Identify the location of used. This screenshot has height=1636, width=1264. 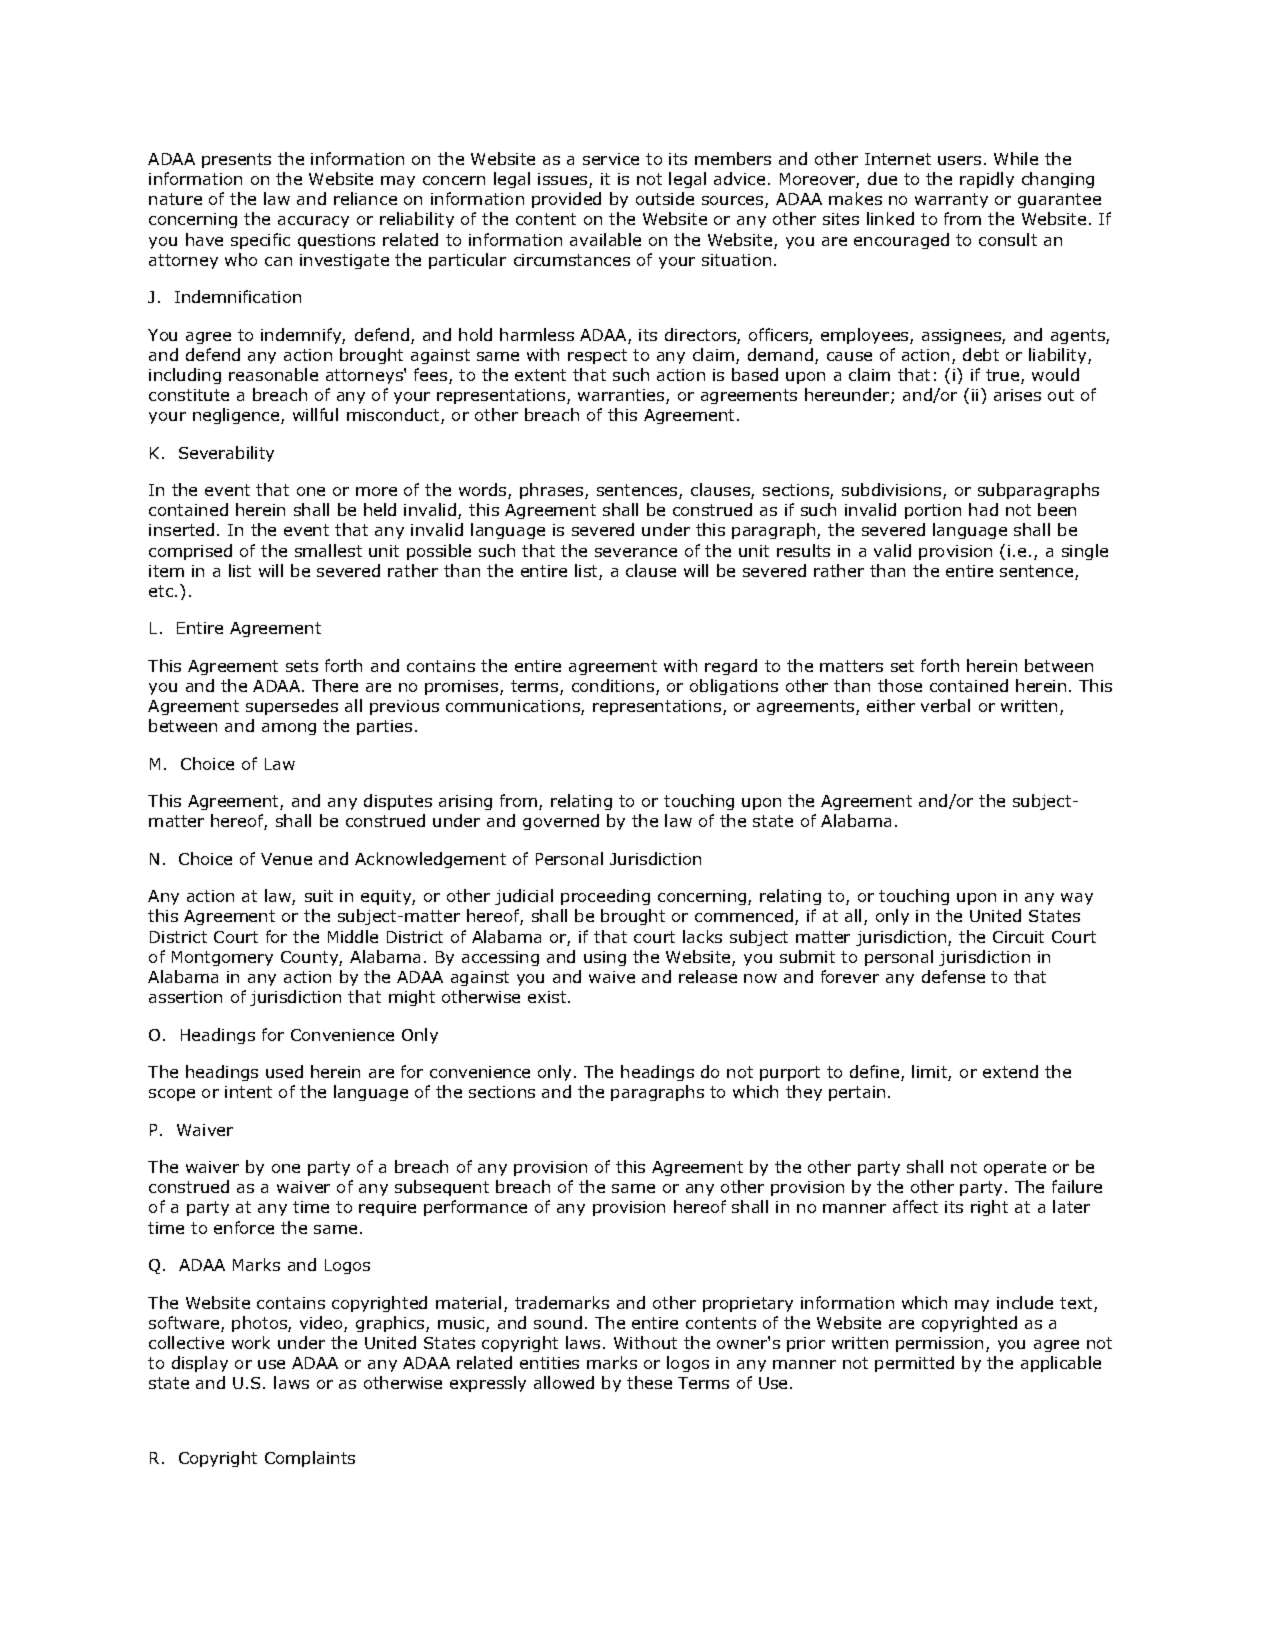
(284, 1071).
